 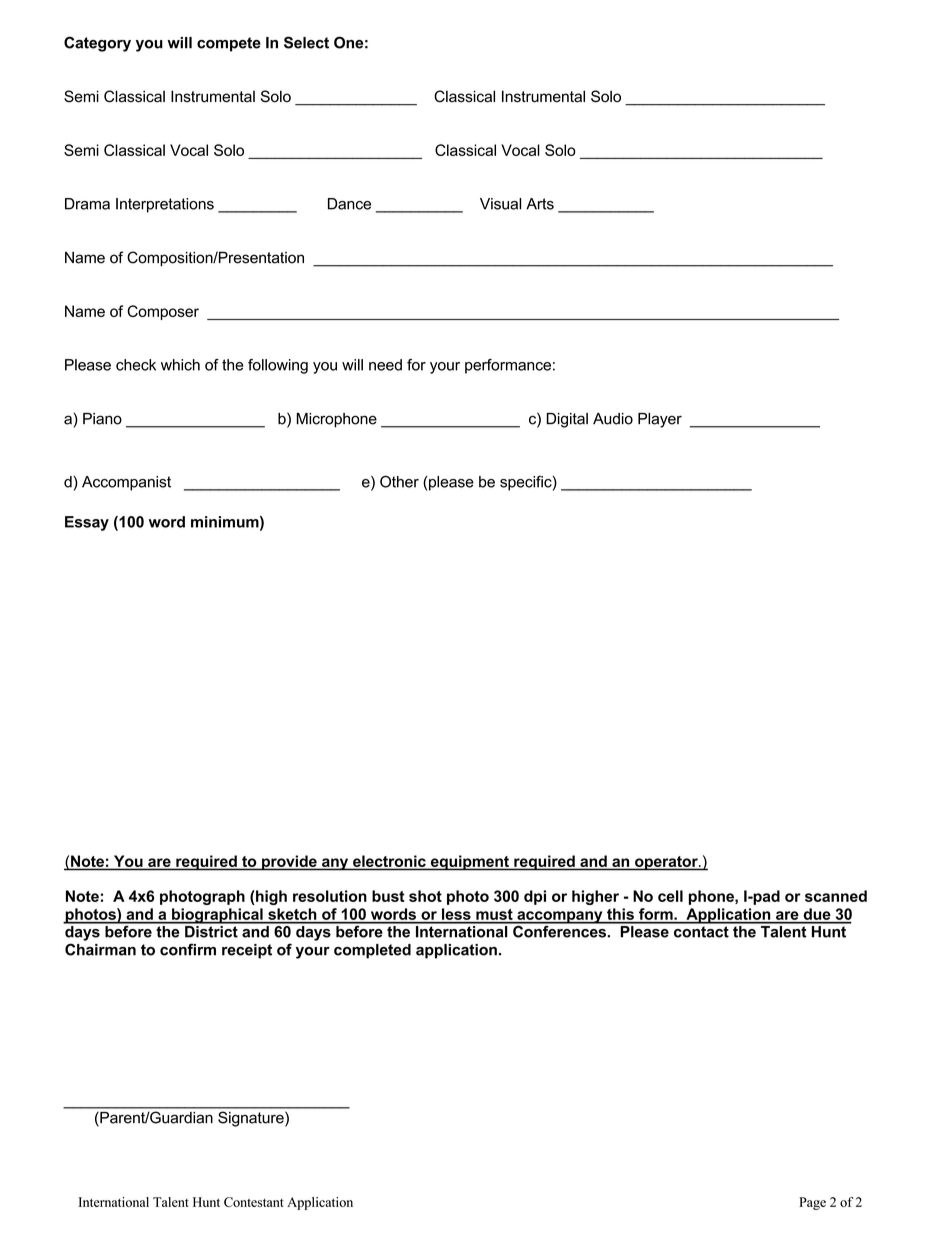 I want to click on Other, so click(x=399, y=481).
